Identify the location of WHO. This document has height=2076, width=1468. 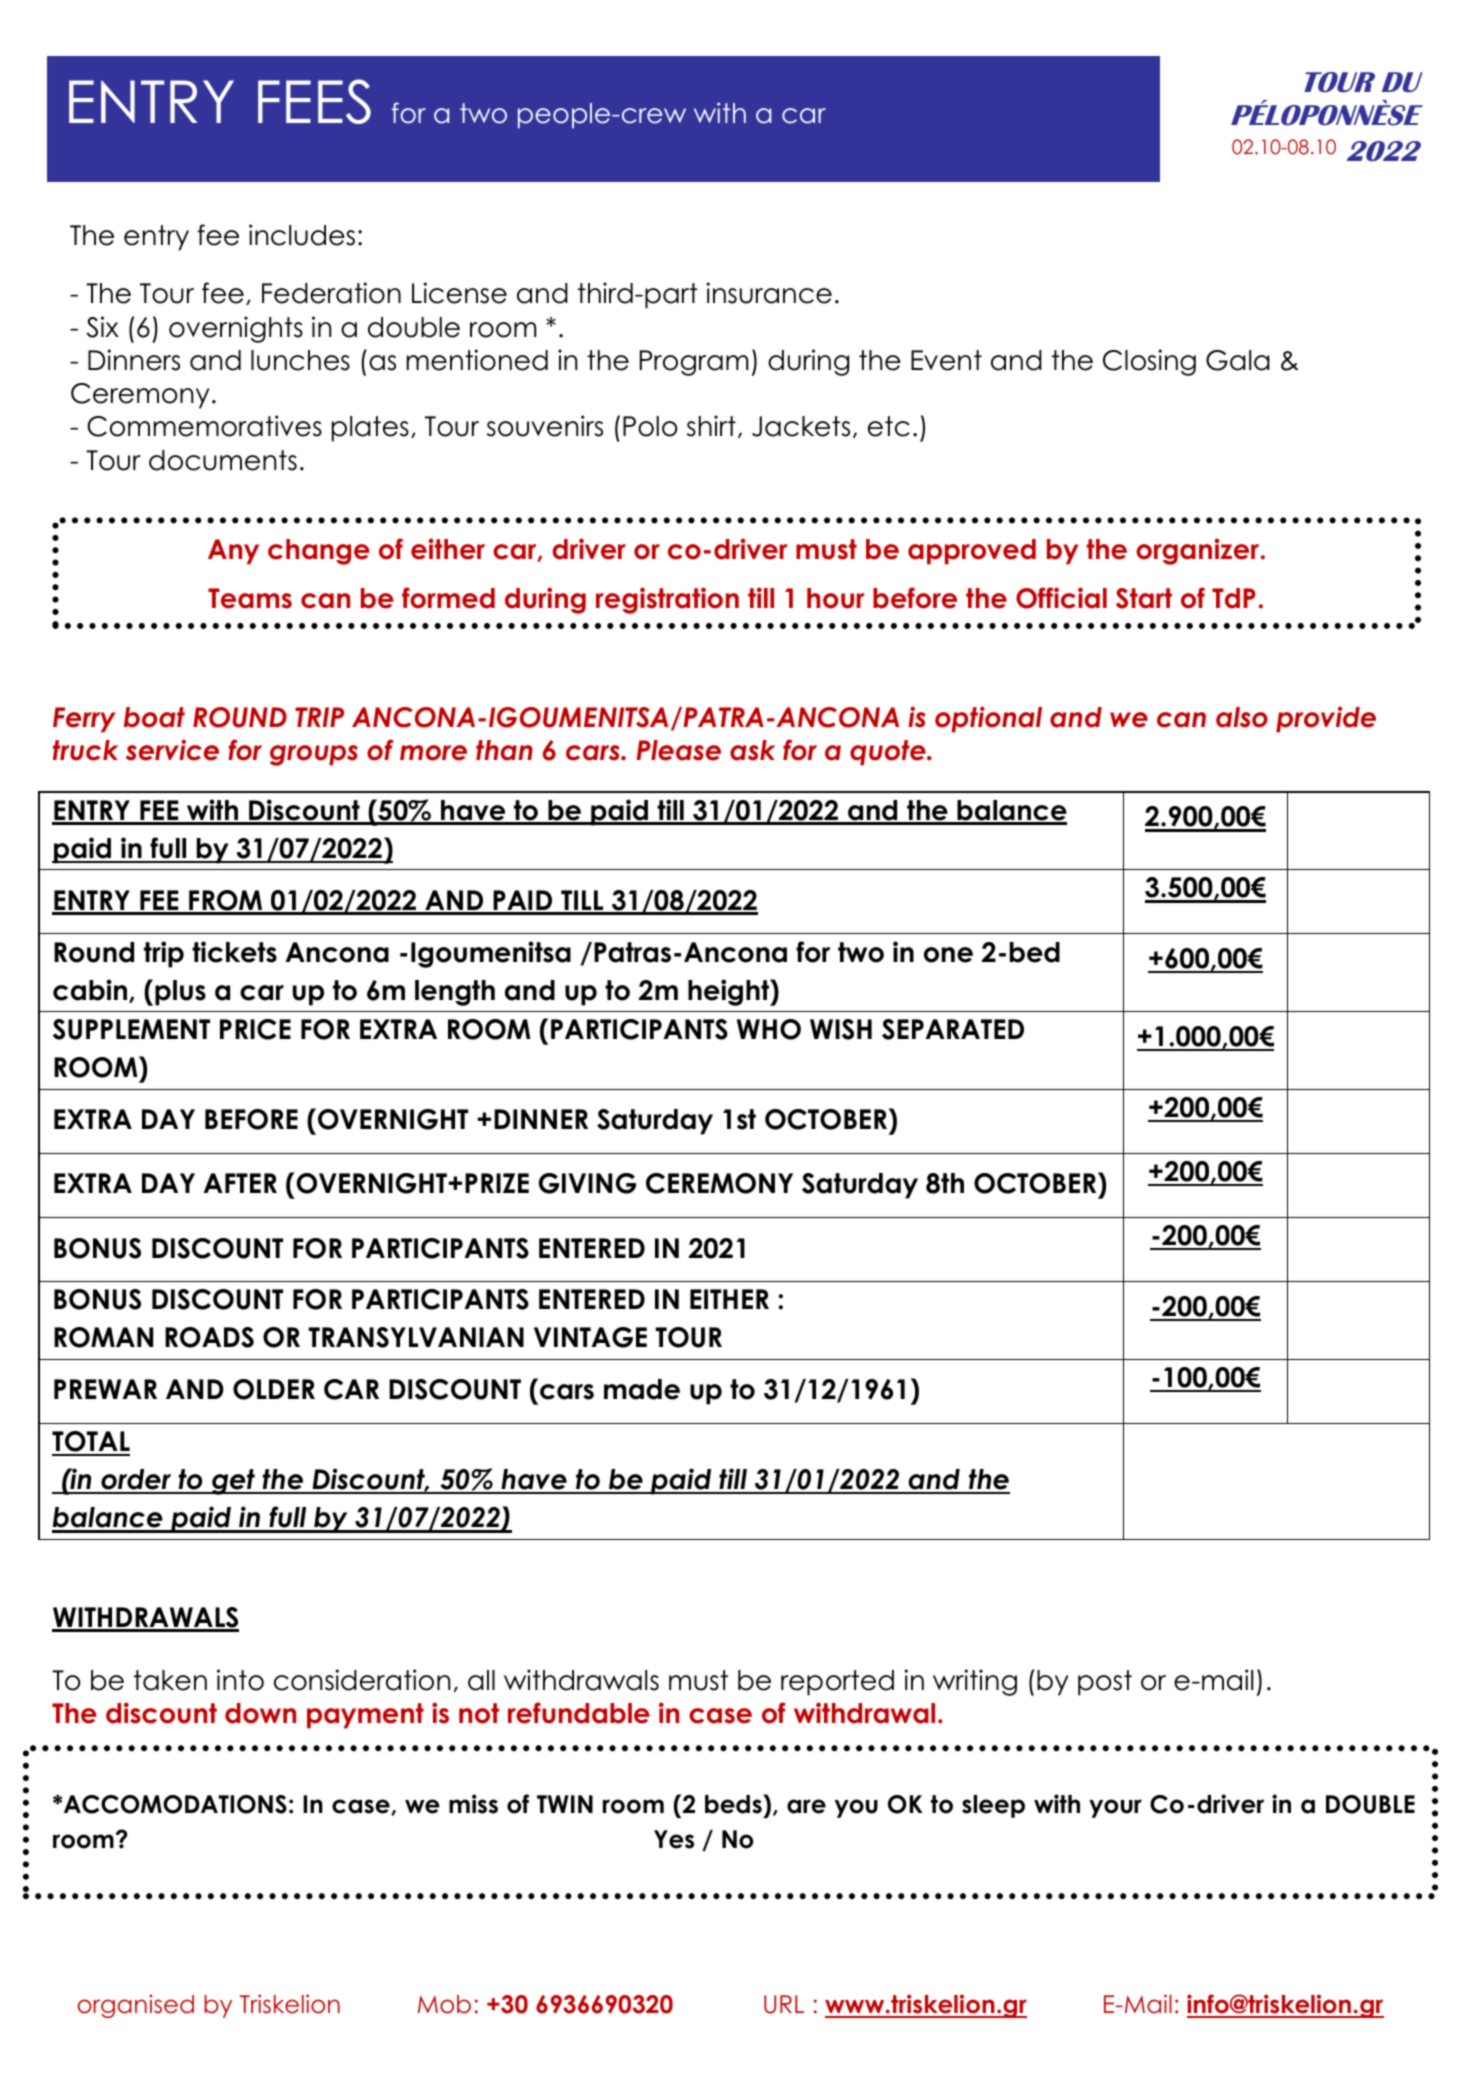
(769, 1029).
